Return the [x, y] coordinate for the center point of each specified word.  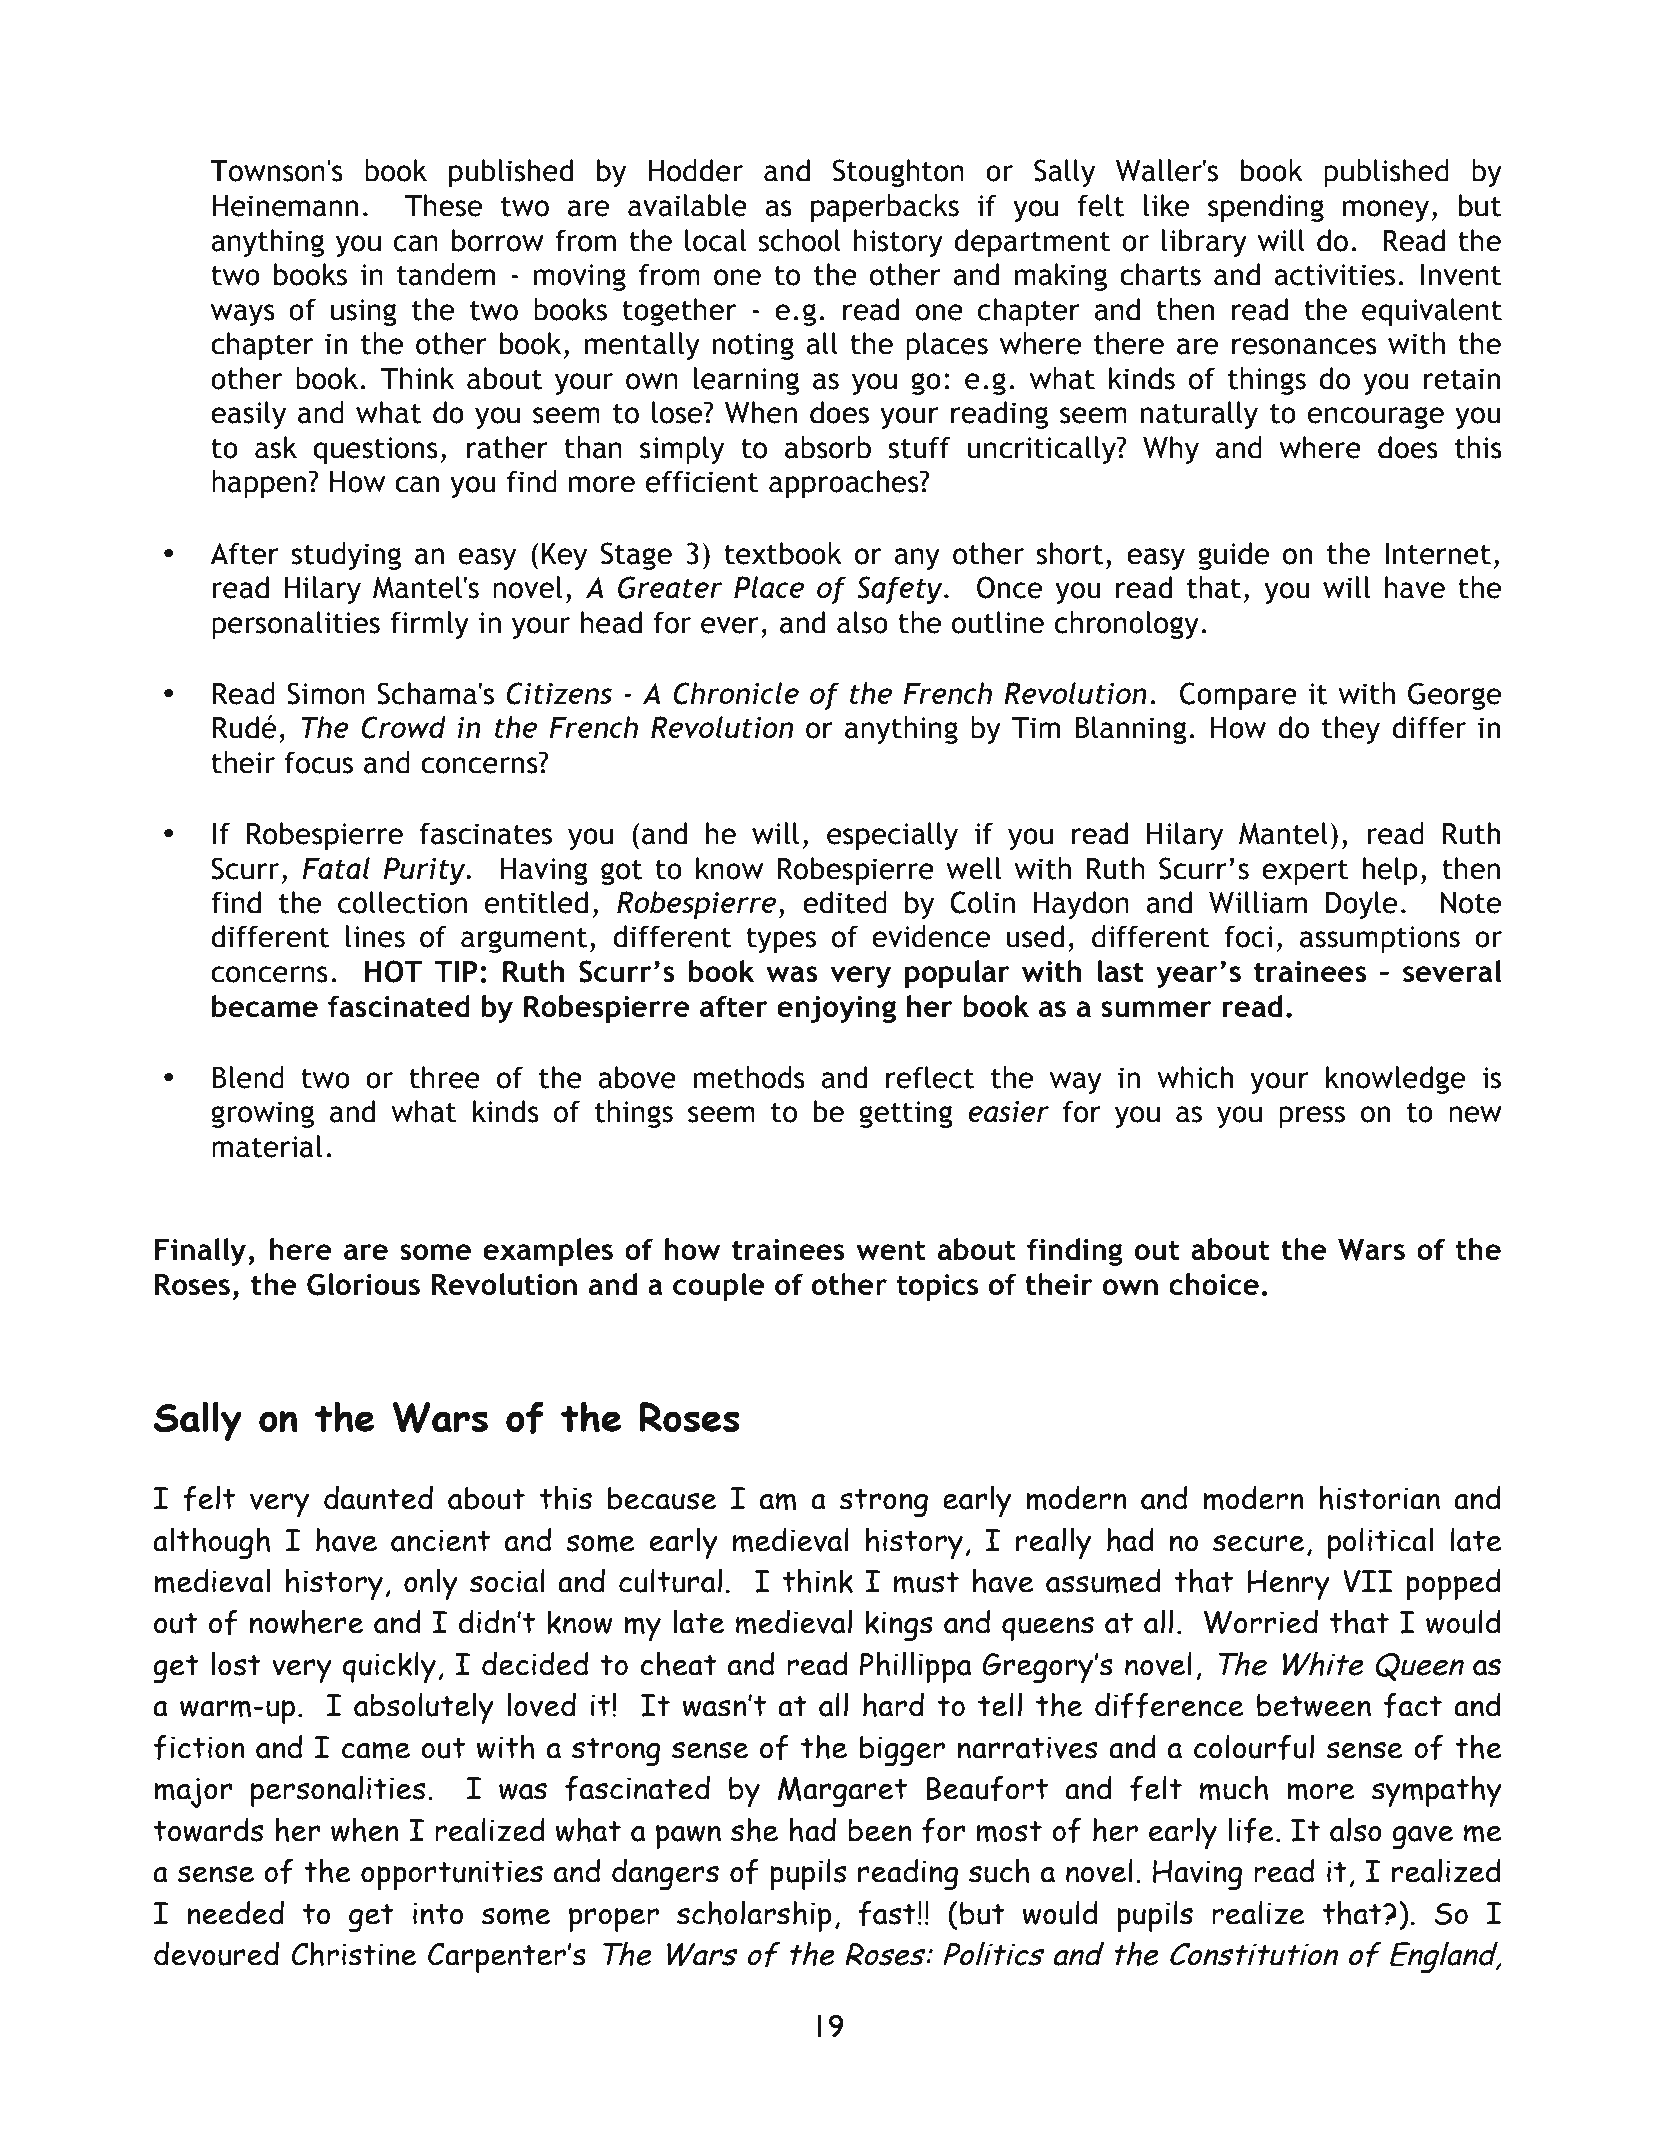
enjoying [836, 1009]
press [1312, 1117]
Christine [354, 1954]
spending [1266, 208]
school [800, 240]
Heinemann [285, 206]
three [444, 1077]
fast [887, 1913]
